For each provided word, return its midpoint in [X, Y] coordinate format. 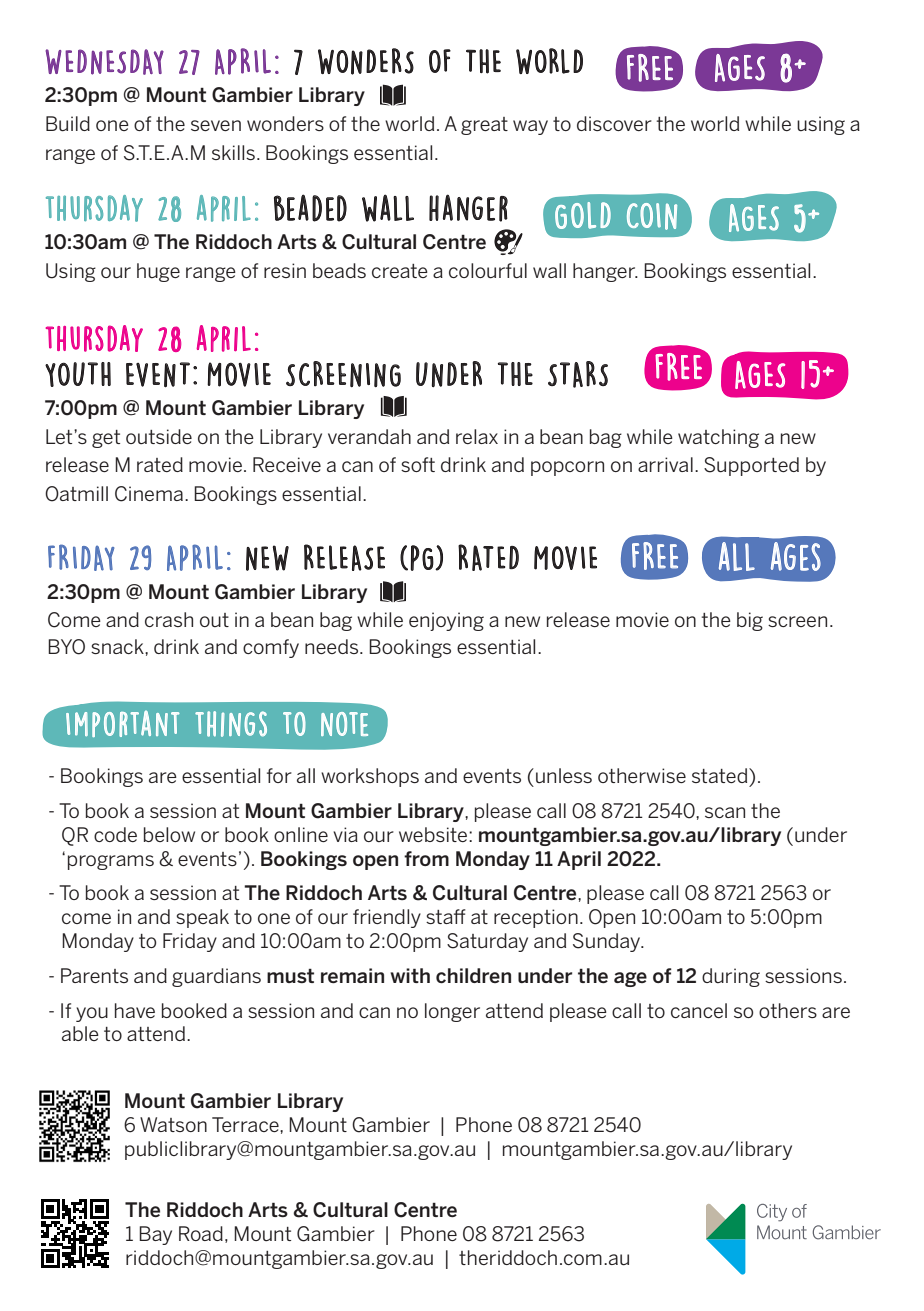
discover [614, 123]
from [426, 858]
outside [159, 436]
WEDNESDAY [104, 62]
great [484, 126]
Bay [155, 1235]
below [169, 834]
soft [418, 464]
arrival [665, 464]
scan [725, 812]
